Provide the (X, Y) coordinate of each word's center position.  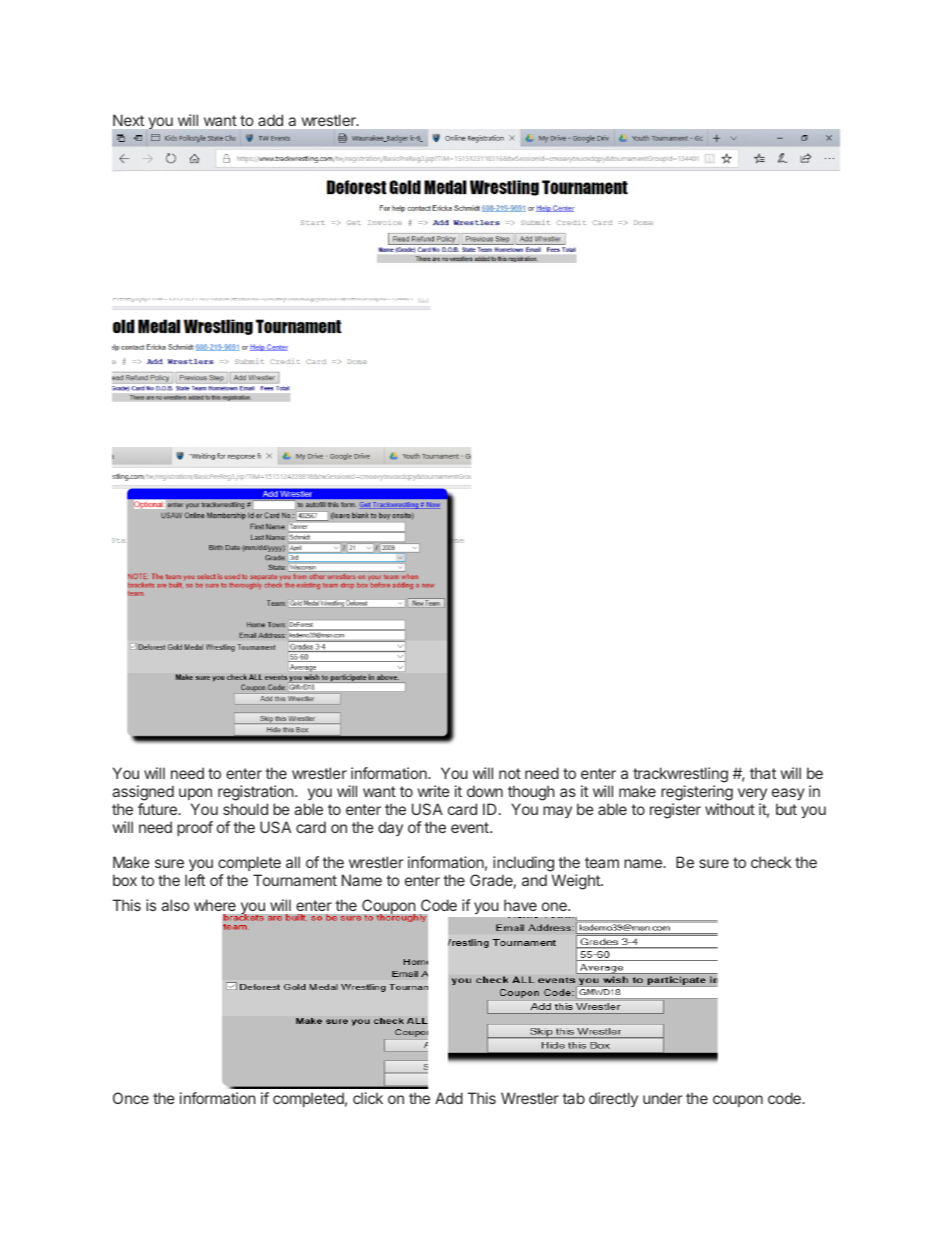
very (752, 794)
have (520, 905)
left (195, 880)
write (434, 791)
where (215, 905)
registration (257, 793)
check (771, 862)
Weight (577, 882)
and (534, 880)
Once (131, 1098)
